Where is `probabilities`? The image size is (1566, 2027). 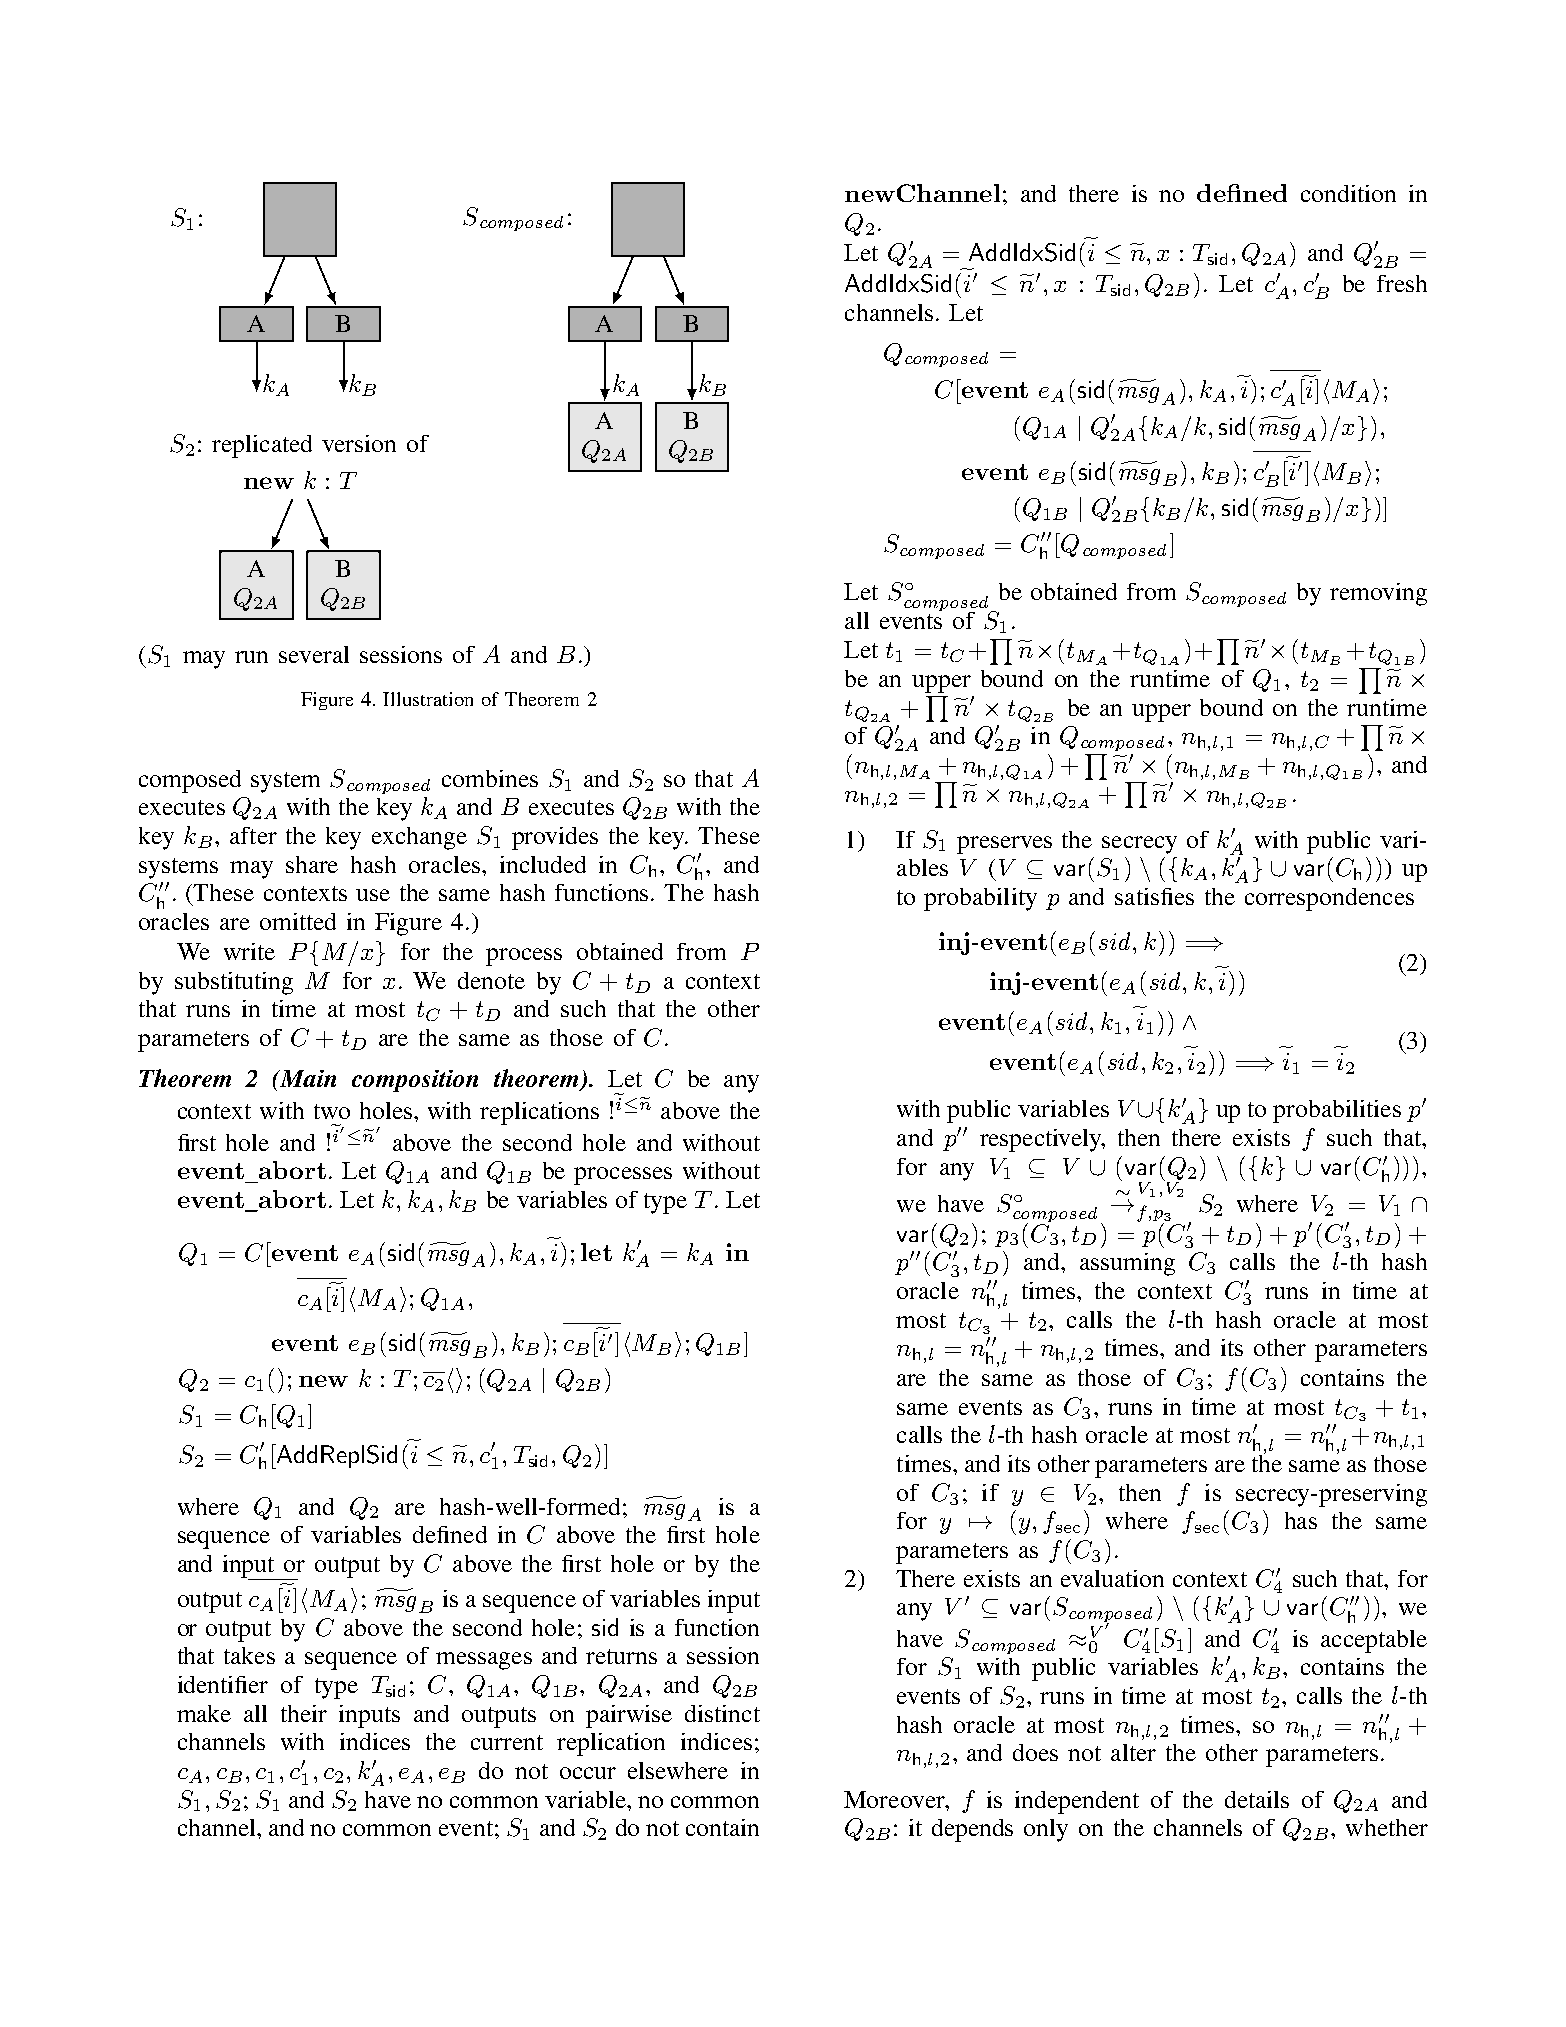 probabilities is located at coordinates (1337, 1111).
